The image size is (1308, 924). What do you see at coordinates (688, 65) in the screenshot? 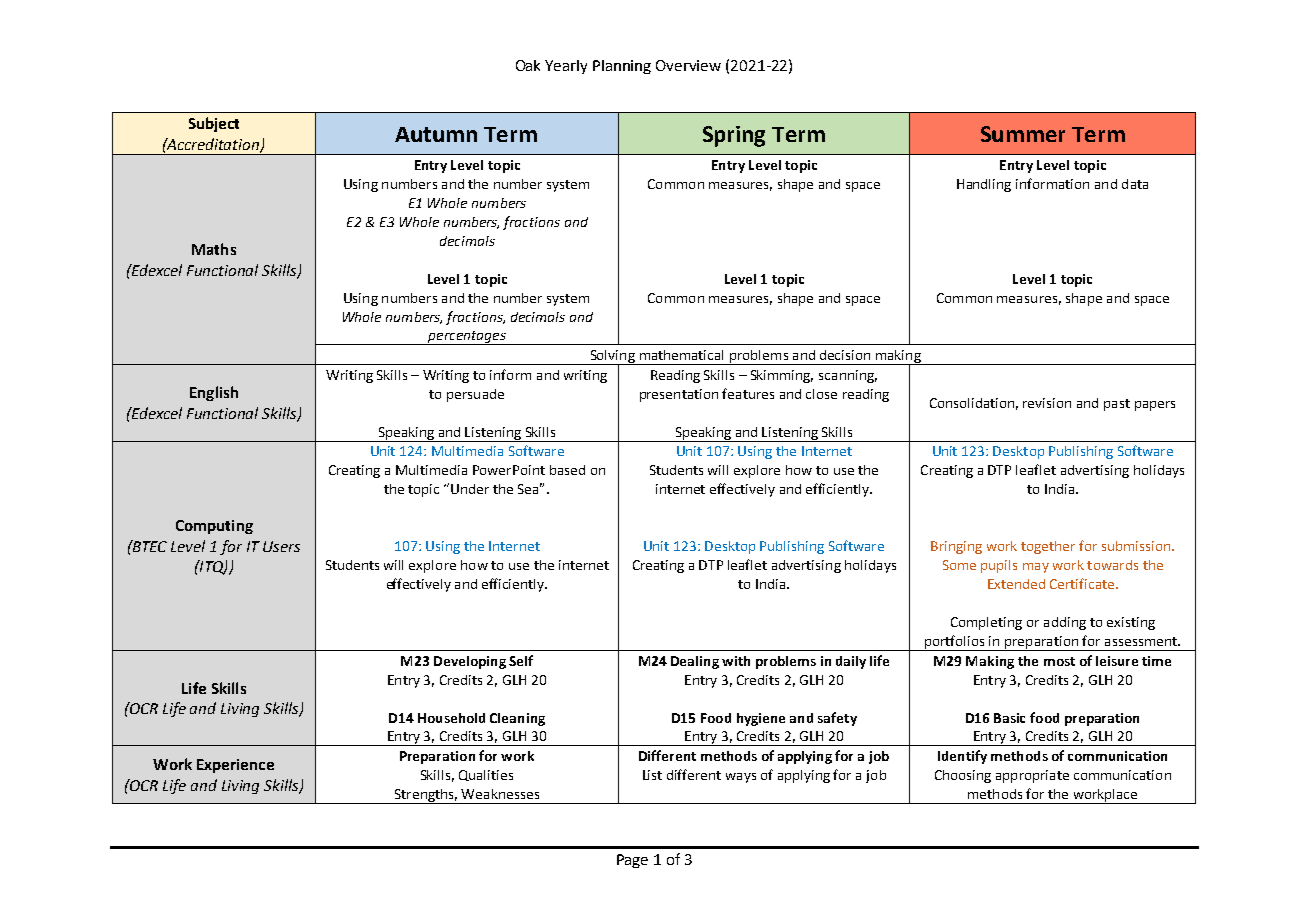
I see `Overview` at bounding box center [688, 65].
